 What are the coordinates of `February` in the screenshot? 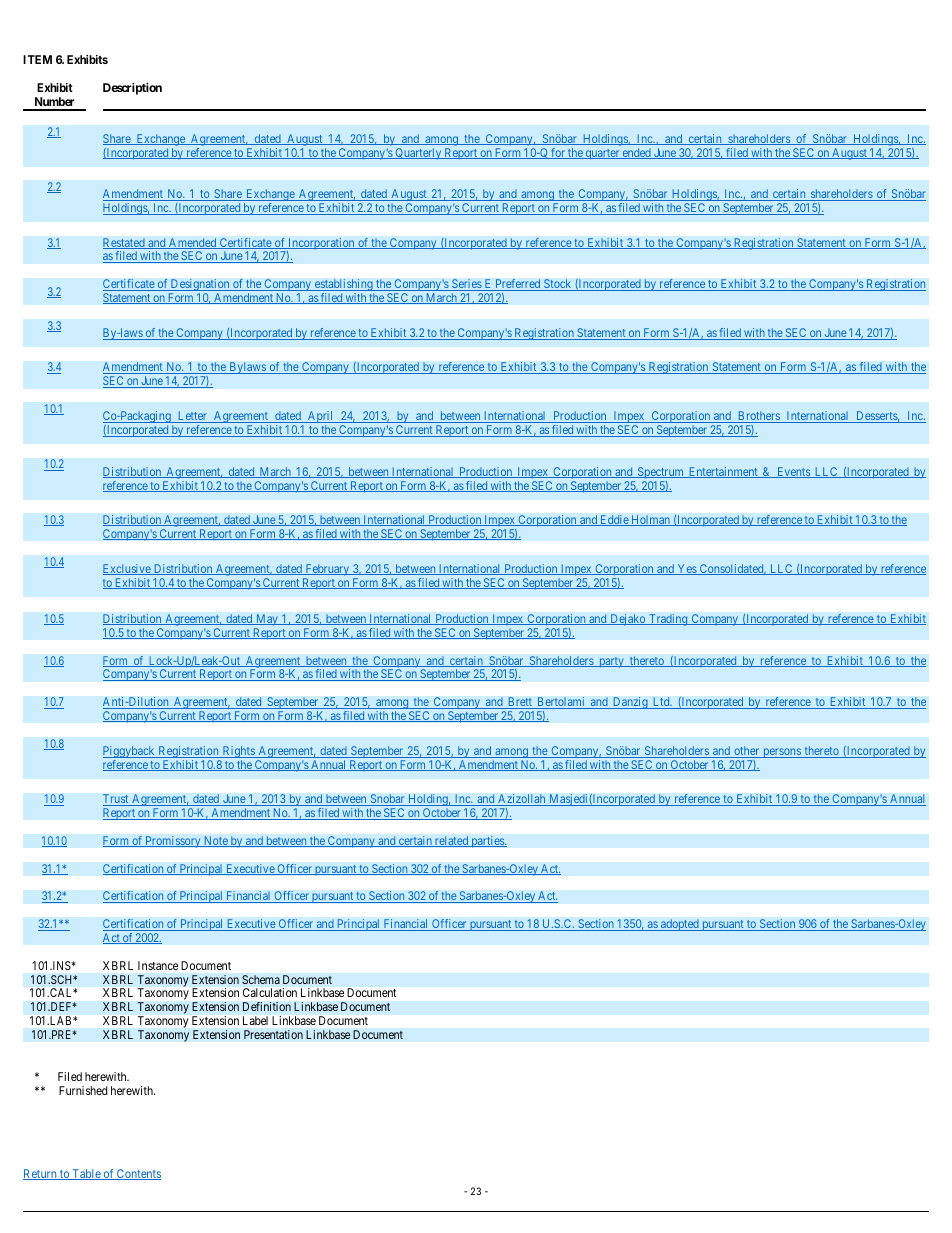 It's located at (327, 571).
